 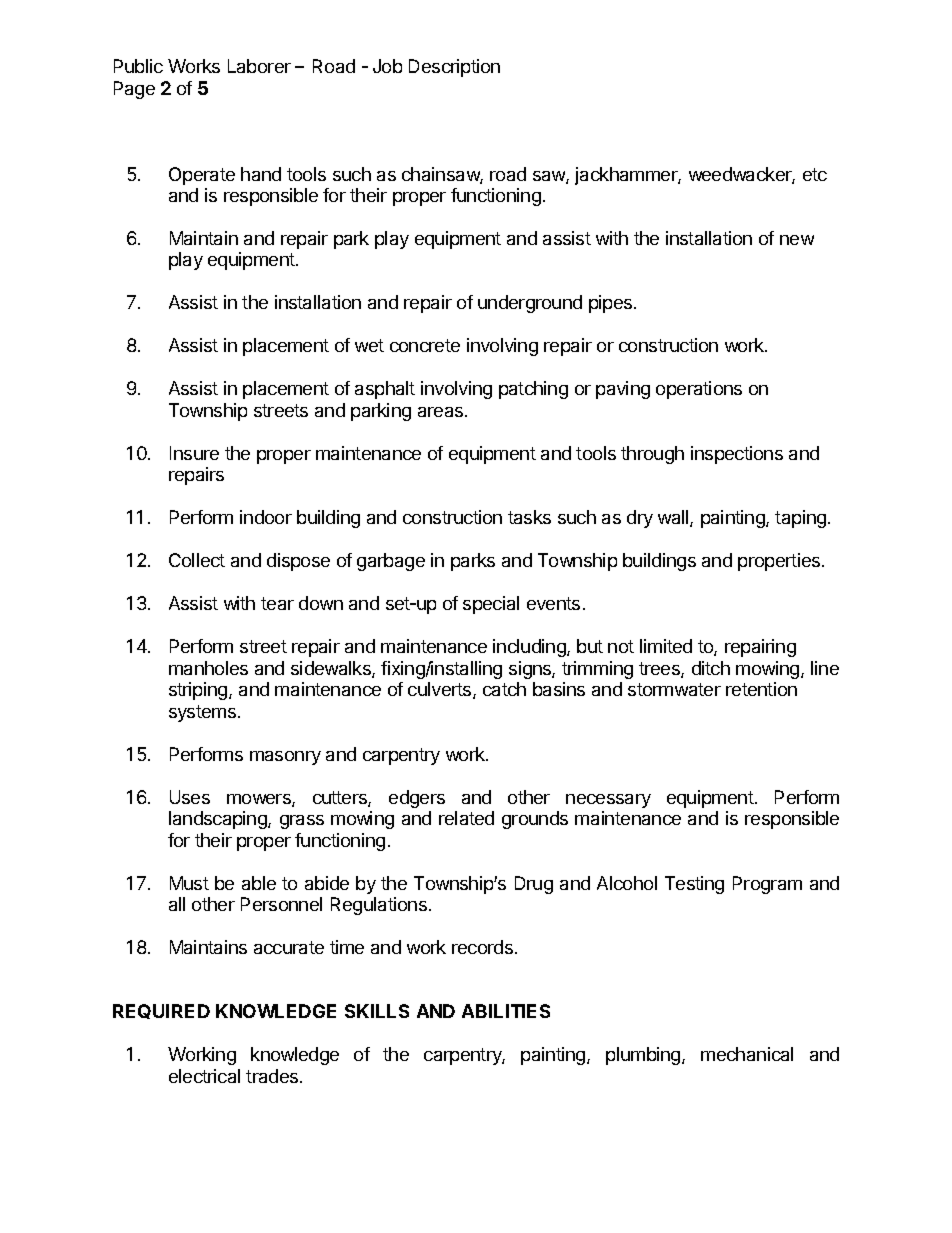 I want to click on Description, so click(x=454, y=68).
